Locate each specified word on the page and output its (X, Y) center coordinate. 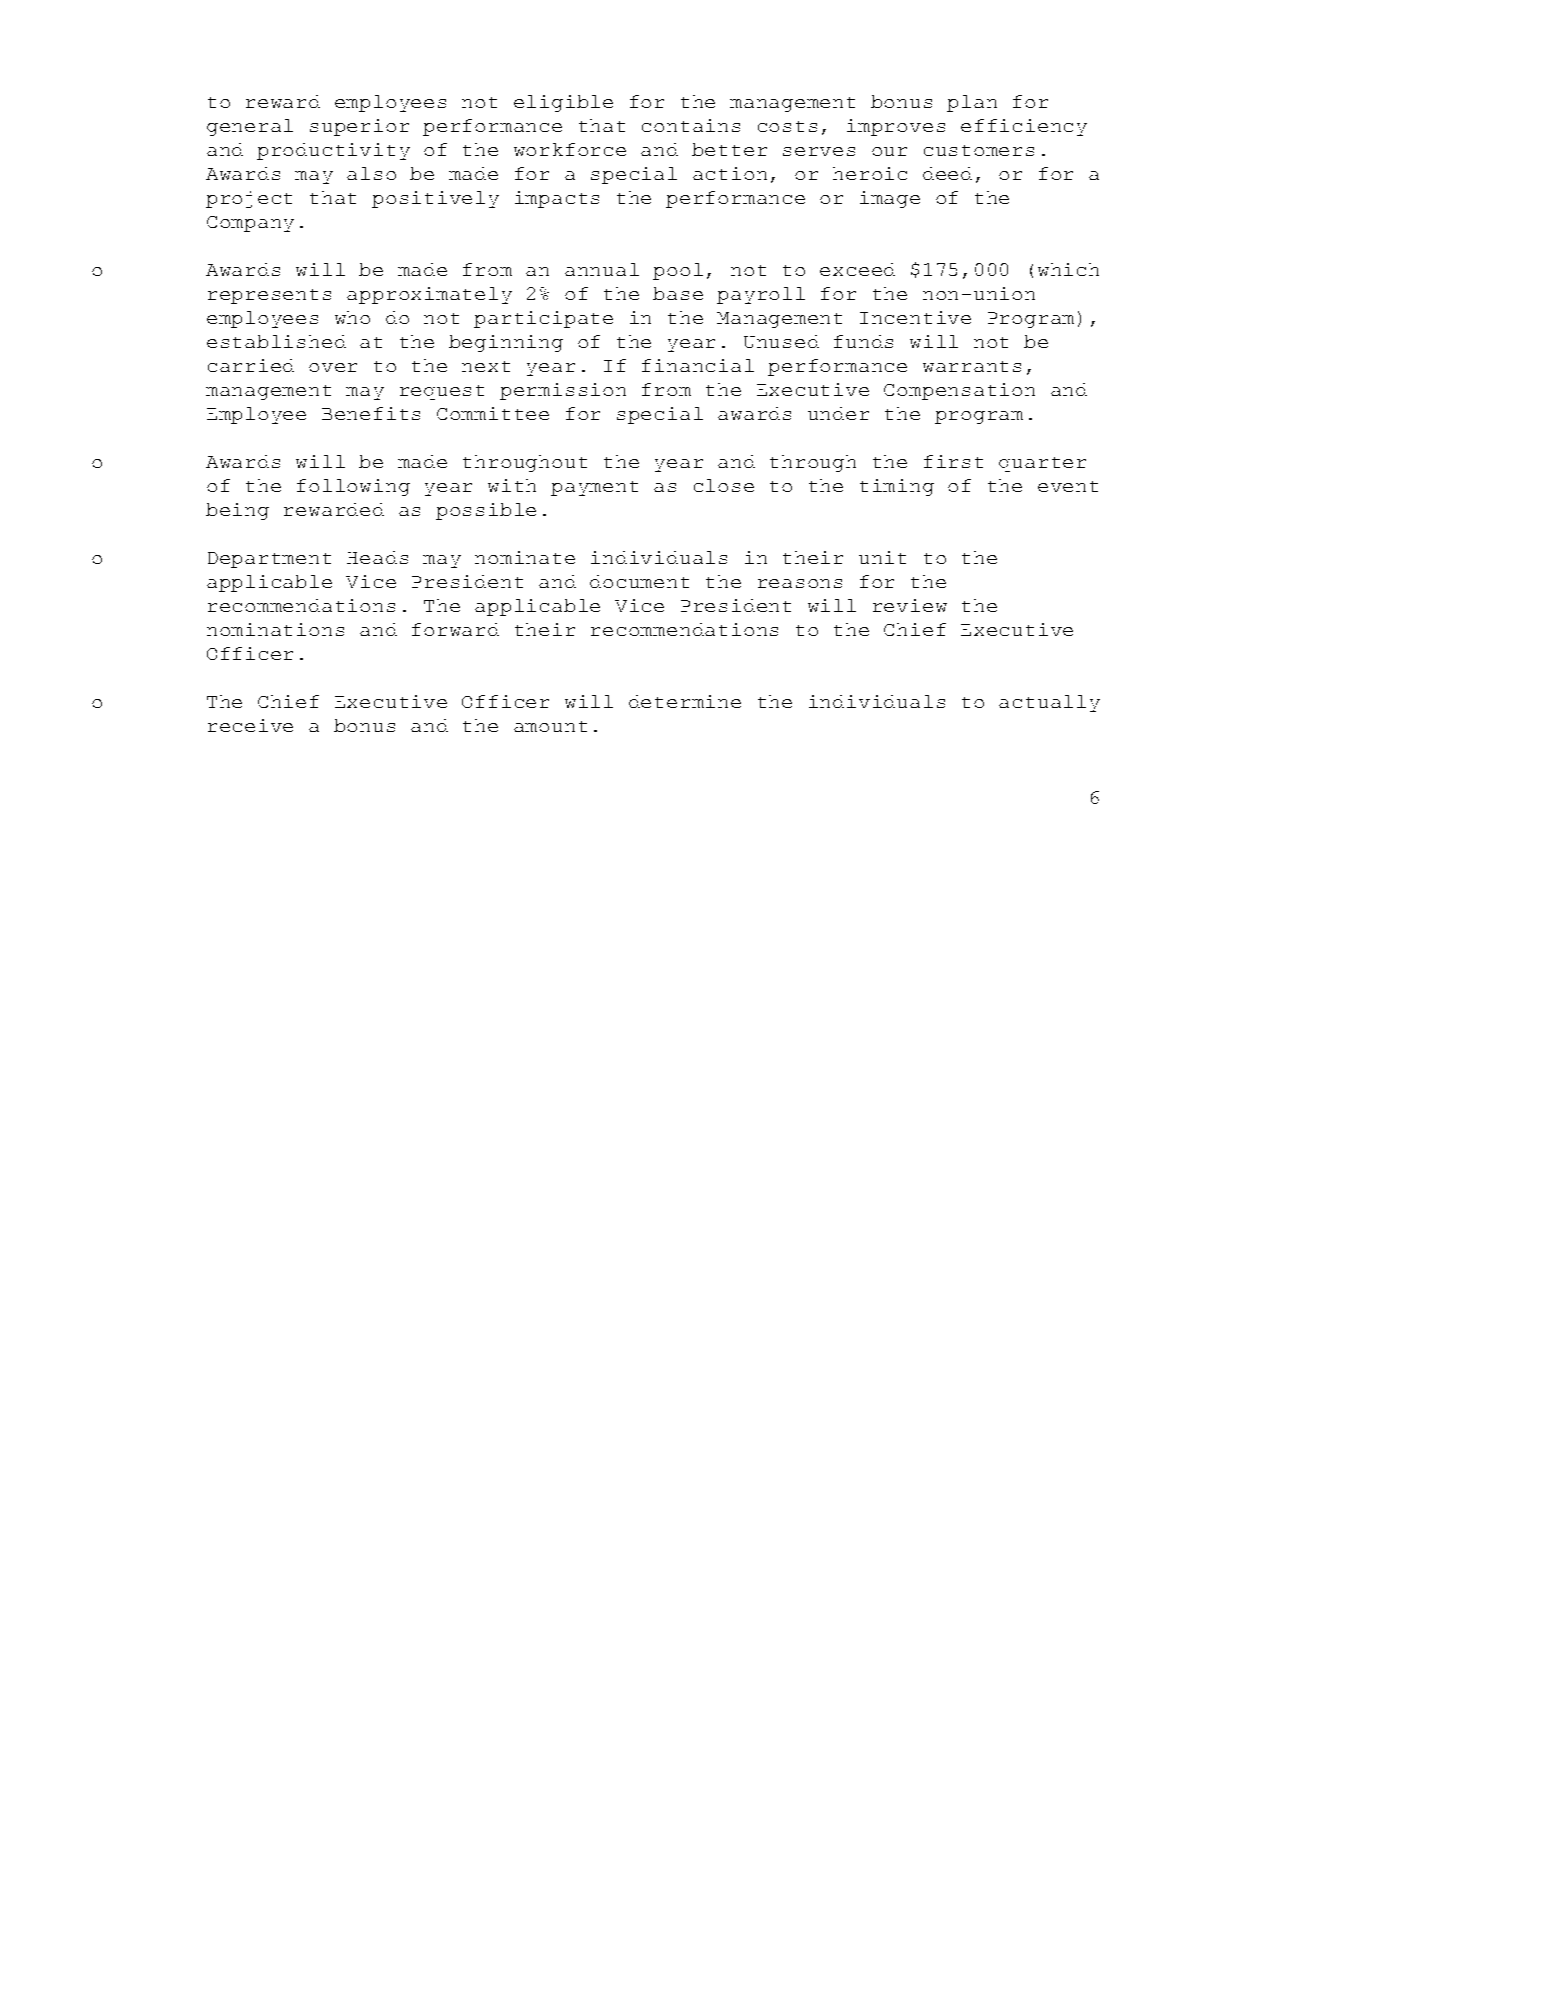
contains (691, 125)
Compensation (959, 391)
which (1068, 269)
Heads (377, 557)
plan (972, 103)
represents (269, 296)
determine (685, 701)
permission (563, 391)
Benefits (371, 413)
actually (1049, 703)
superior (359, 127)
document (639, 581)
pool (678, 271)
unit (882, 557)
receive (250, 725)
